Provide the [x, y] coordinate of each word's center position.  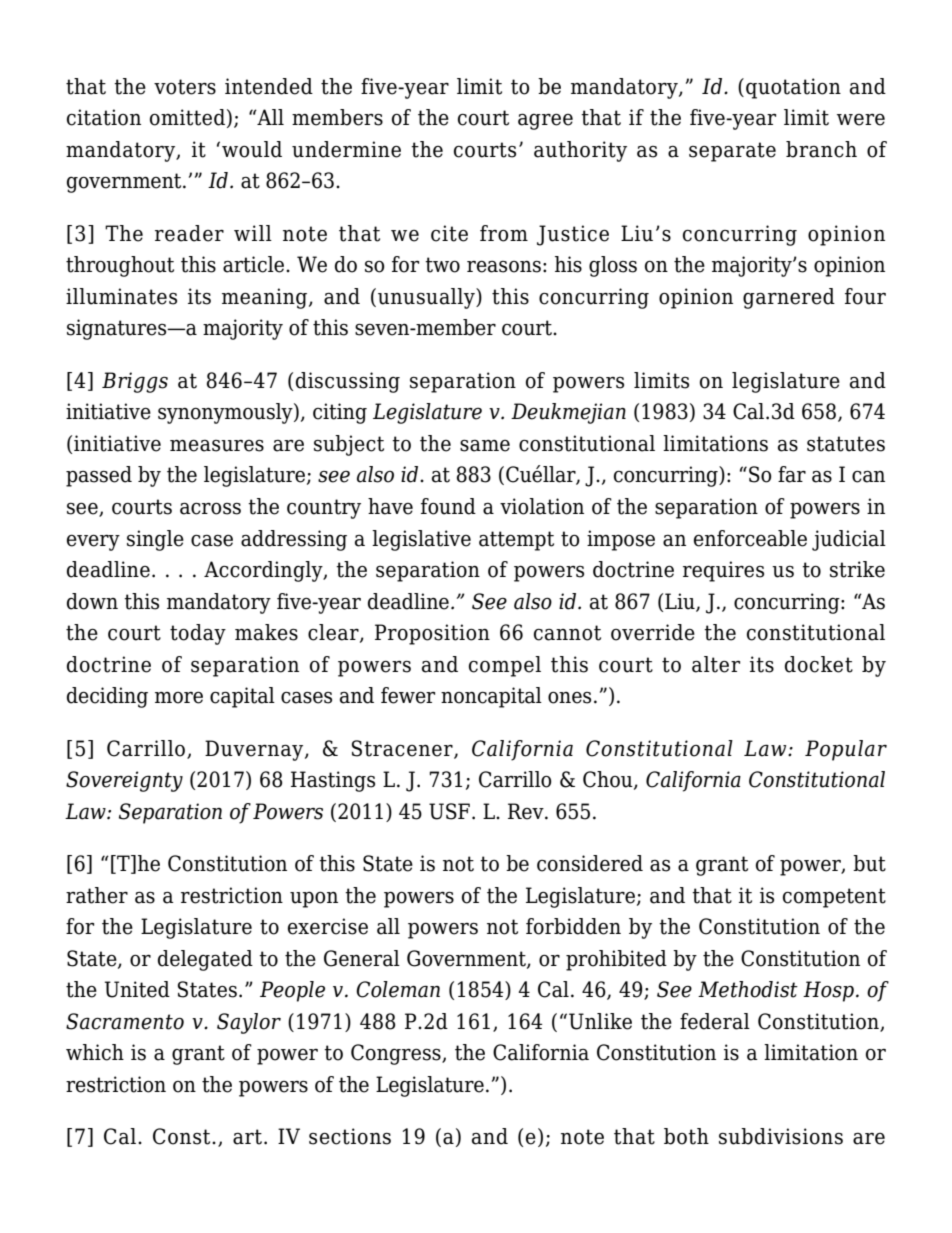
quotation [793, 88]
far [792, 474]
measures [217, 445]
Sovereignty [124, 781]
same [485, 446]
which [95, 1052]
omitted [187, 117]
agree [545, 121]
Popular [846, 750]
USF [449, 811]
